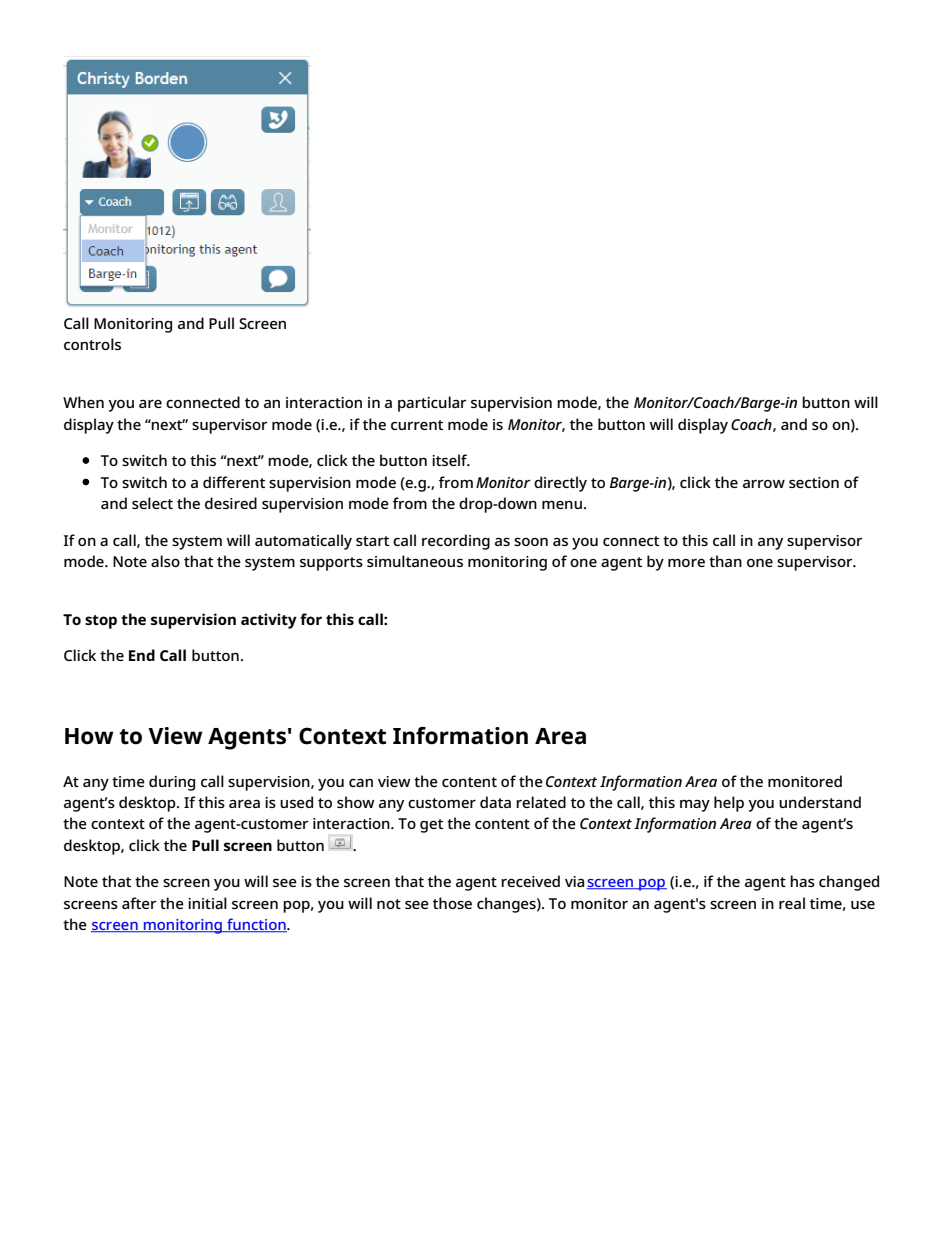  I want to click on simultaneous, so click(415, 561).
